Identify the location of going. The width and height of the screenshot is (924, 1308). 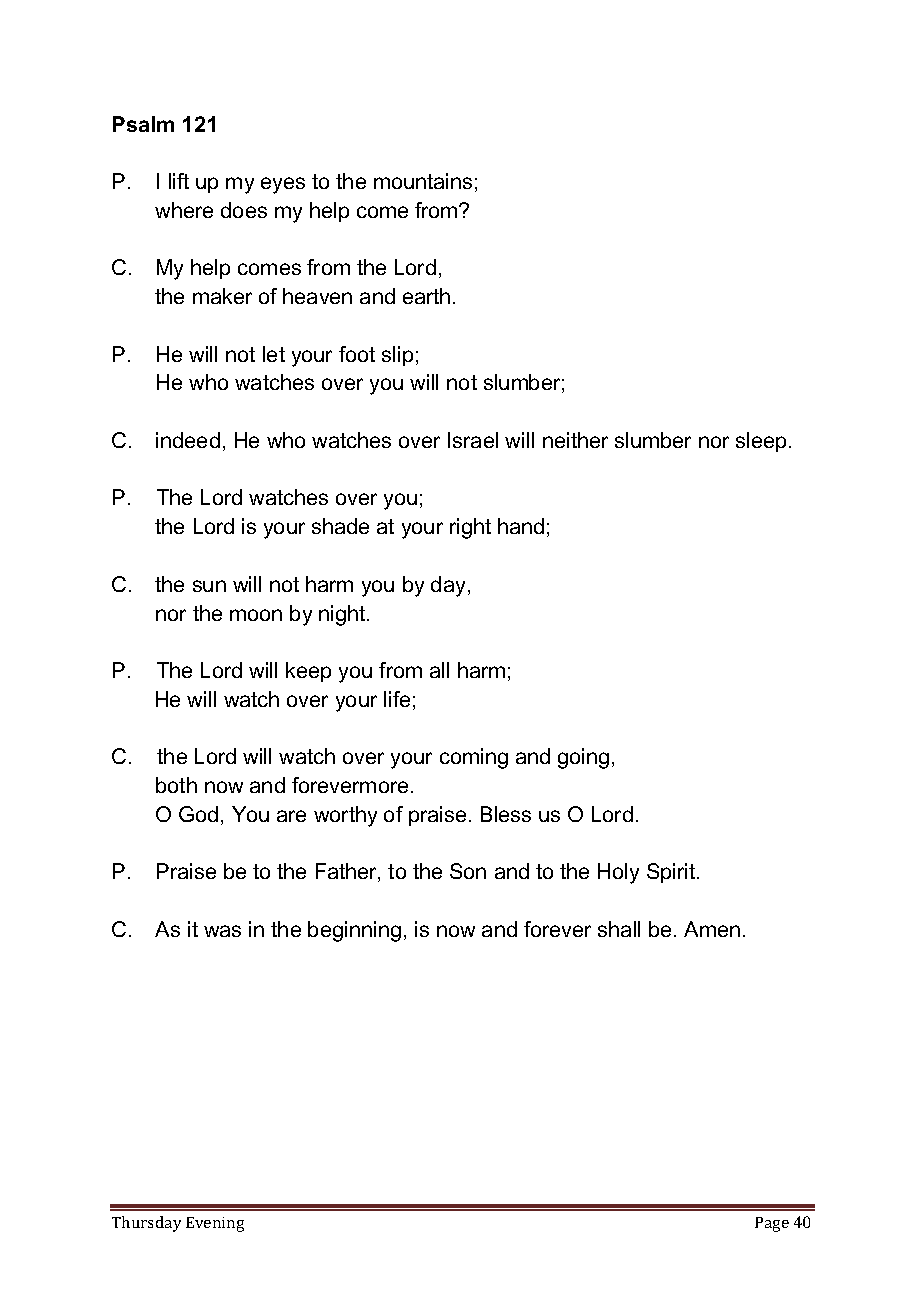
(583, 758).
